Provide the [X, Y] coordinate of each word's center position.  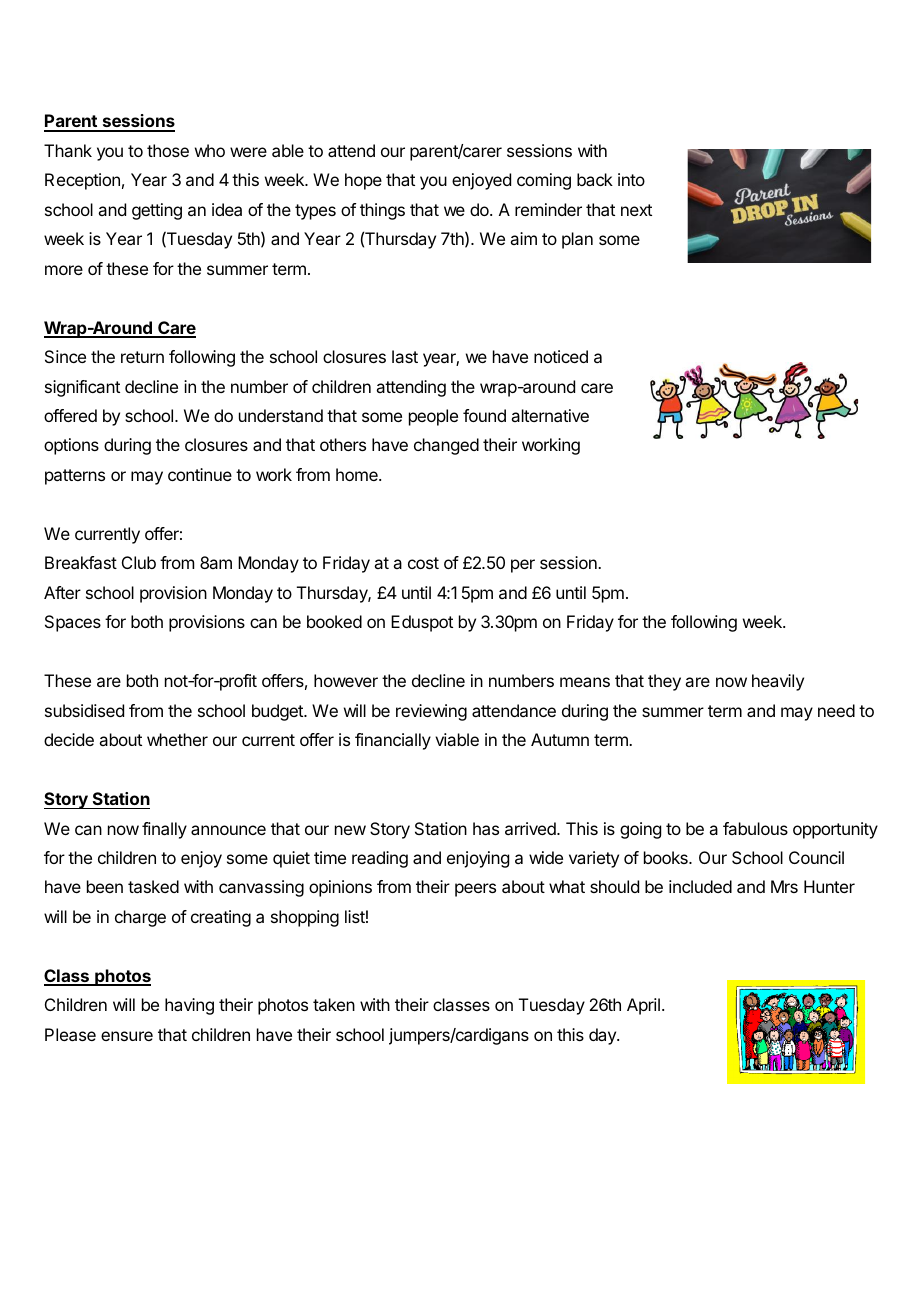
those [168, 150]
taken [334, 1004]
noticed [561, 356]
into [631, 179]
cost [423, 563]
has [486, 828]
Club [139, 562]
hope [363, 181]
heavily [778, 682]
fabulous [755, 828]
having [189, 1006]
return [142, 357]
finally [164, 830]
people [433, 417]
